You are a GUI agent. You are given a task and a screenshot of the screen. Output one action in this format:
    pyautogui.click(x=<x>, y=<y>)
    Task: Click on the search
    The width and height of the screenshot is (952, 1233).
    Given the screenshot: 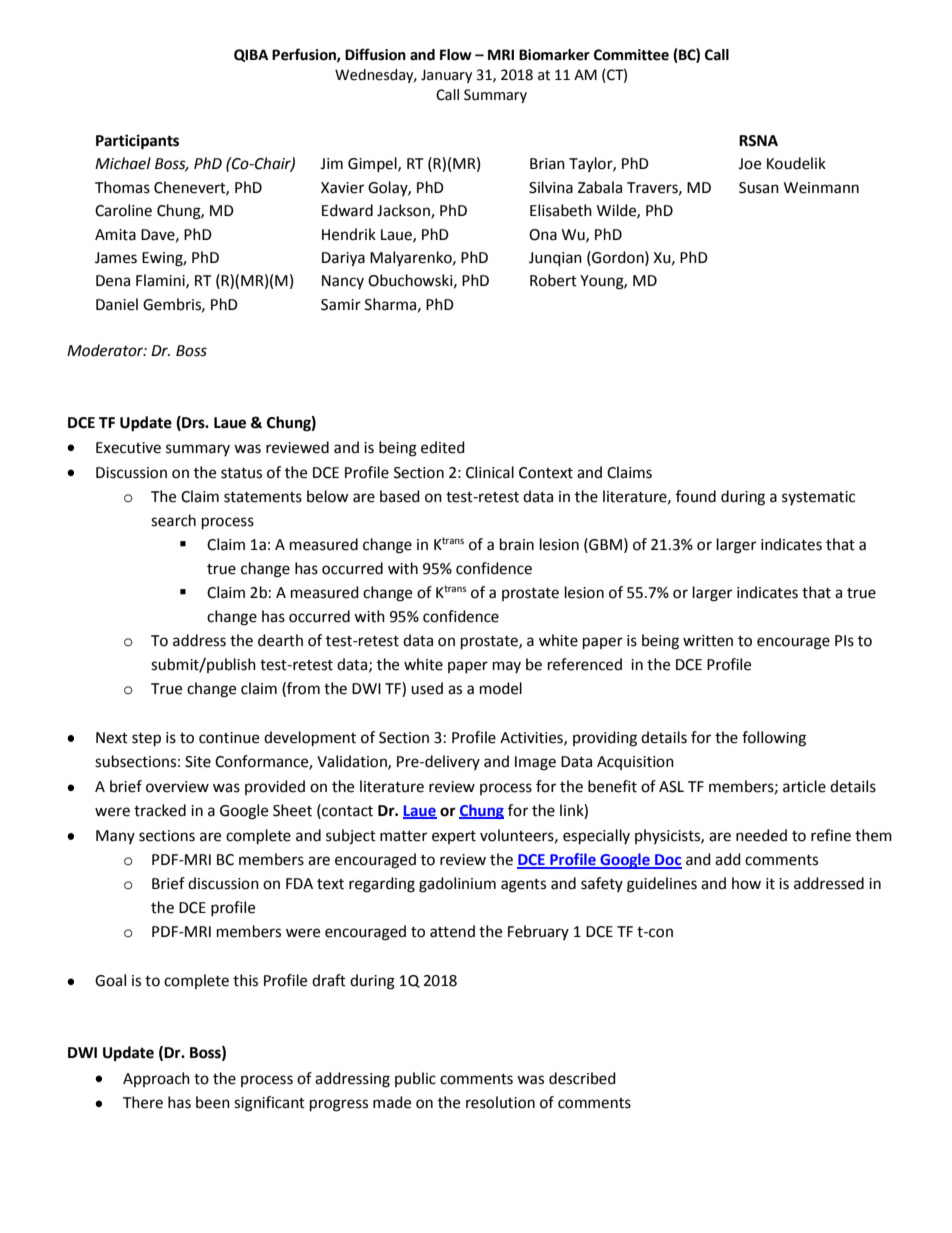 What is the action you would take?
    pyautogui.click(x=173, y=520)
